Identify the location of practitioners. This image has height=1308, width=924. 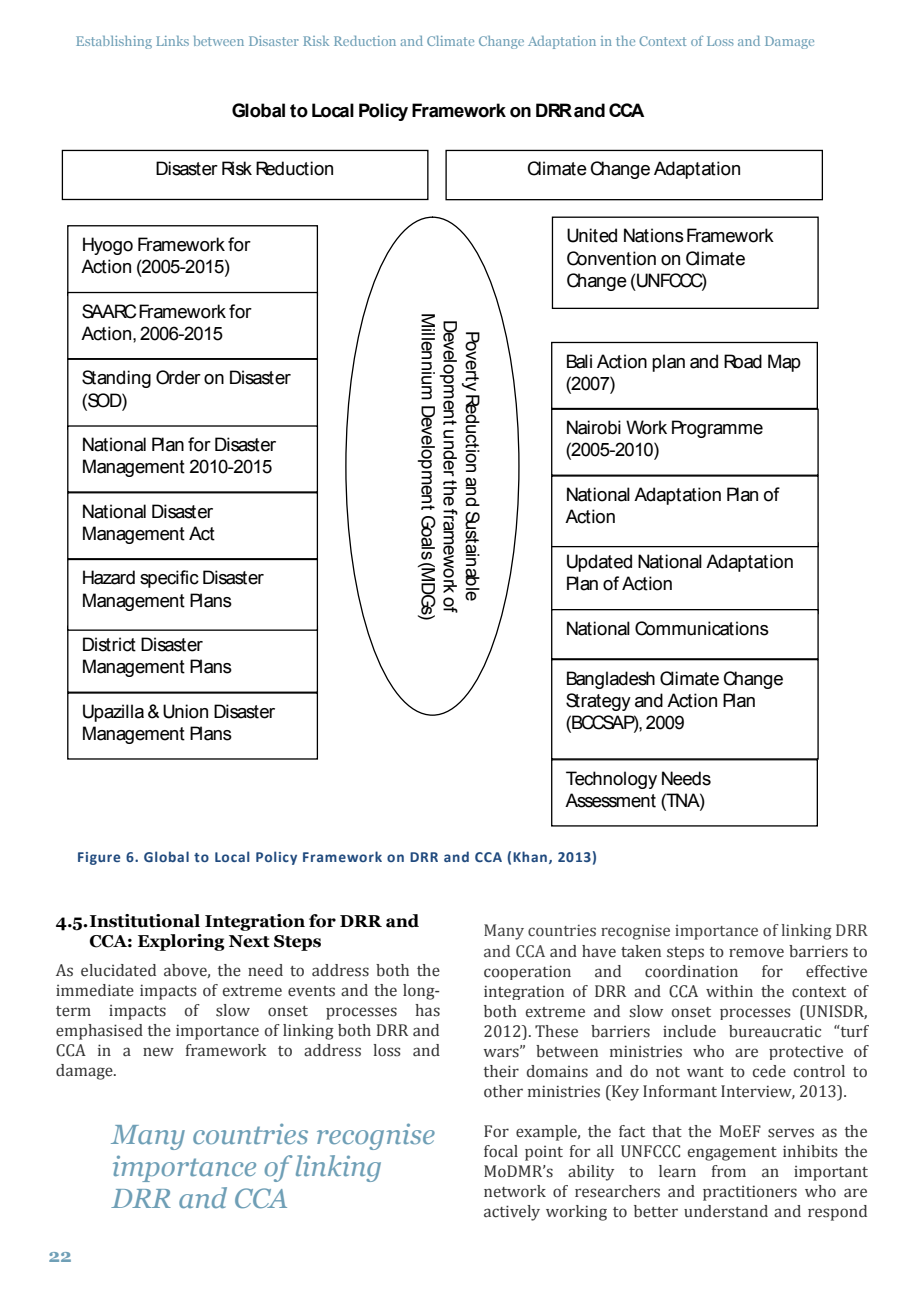
(750, 1193).
